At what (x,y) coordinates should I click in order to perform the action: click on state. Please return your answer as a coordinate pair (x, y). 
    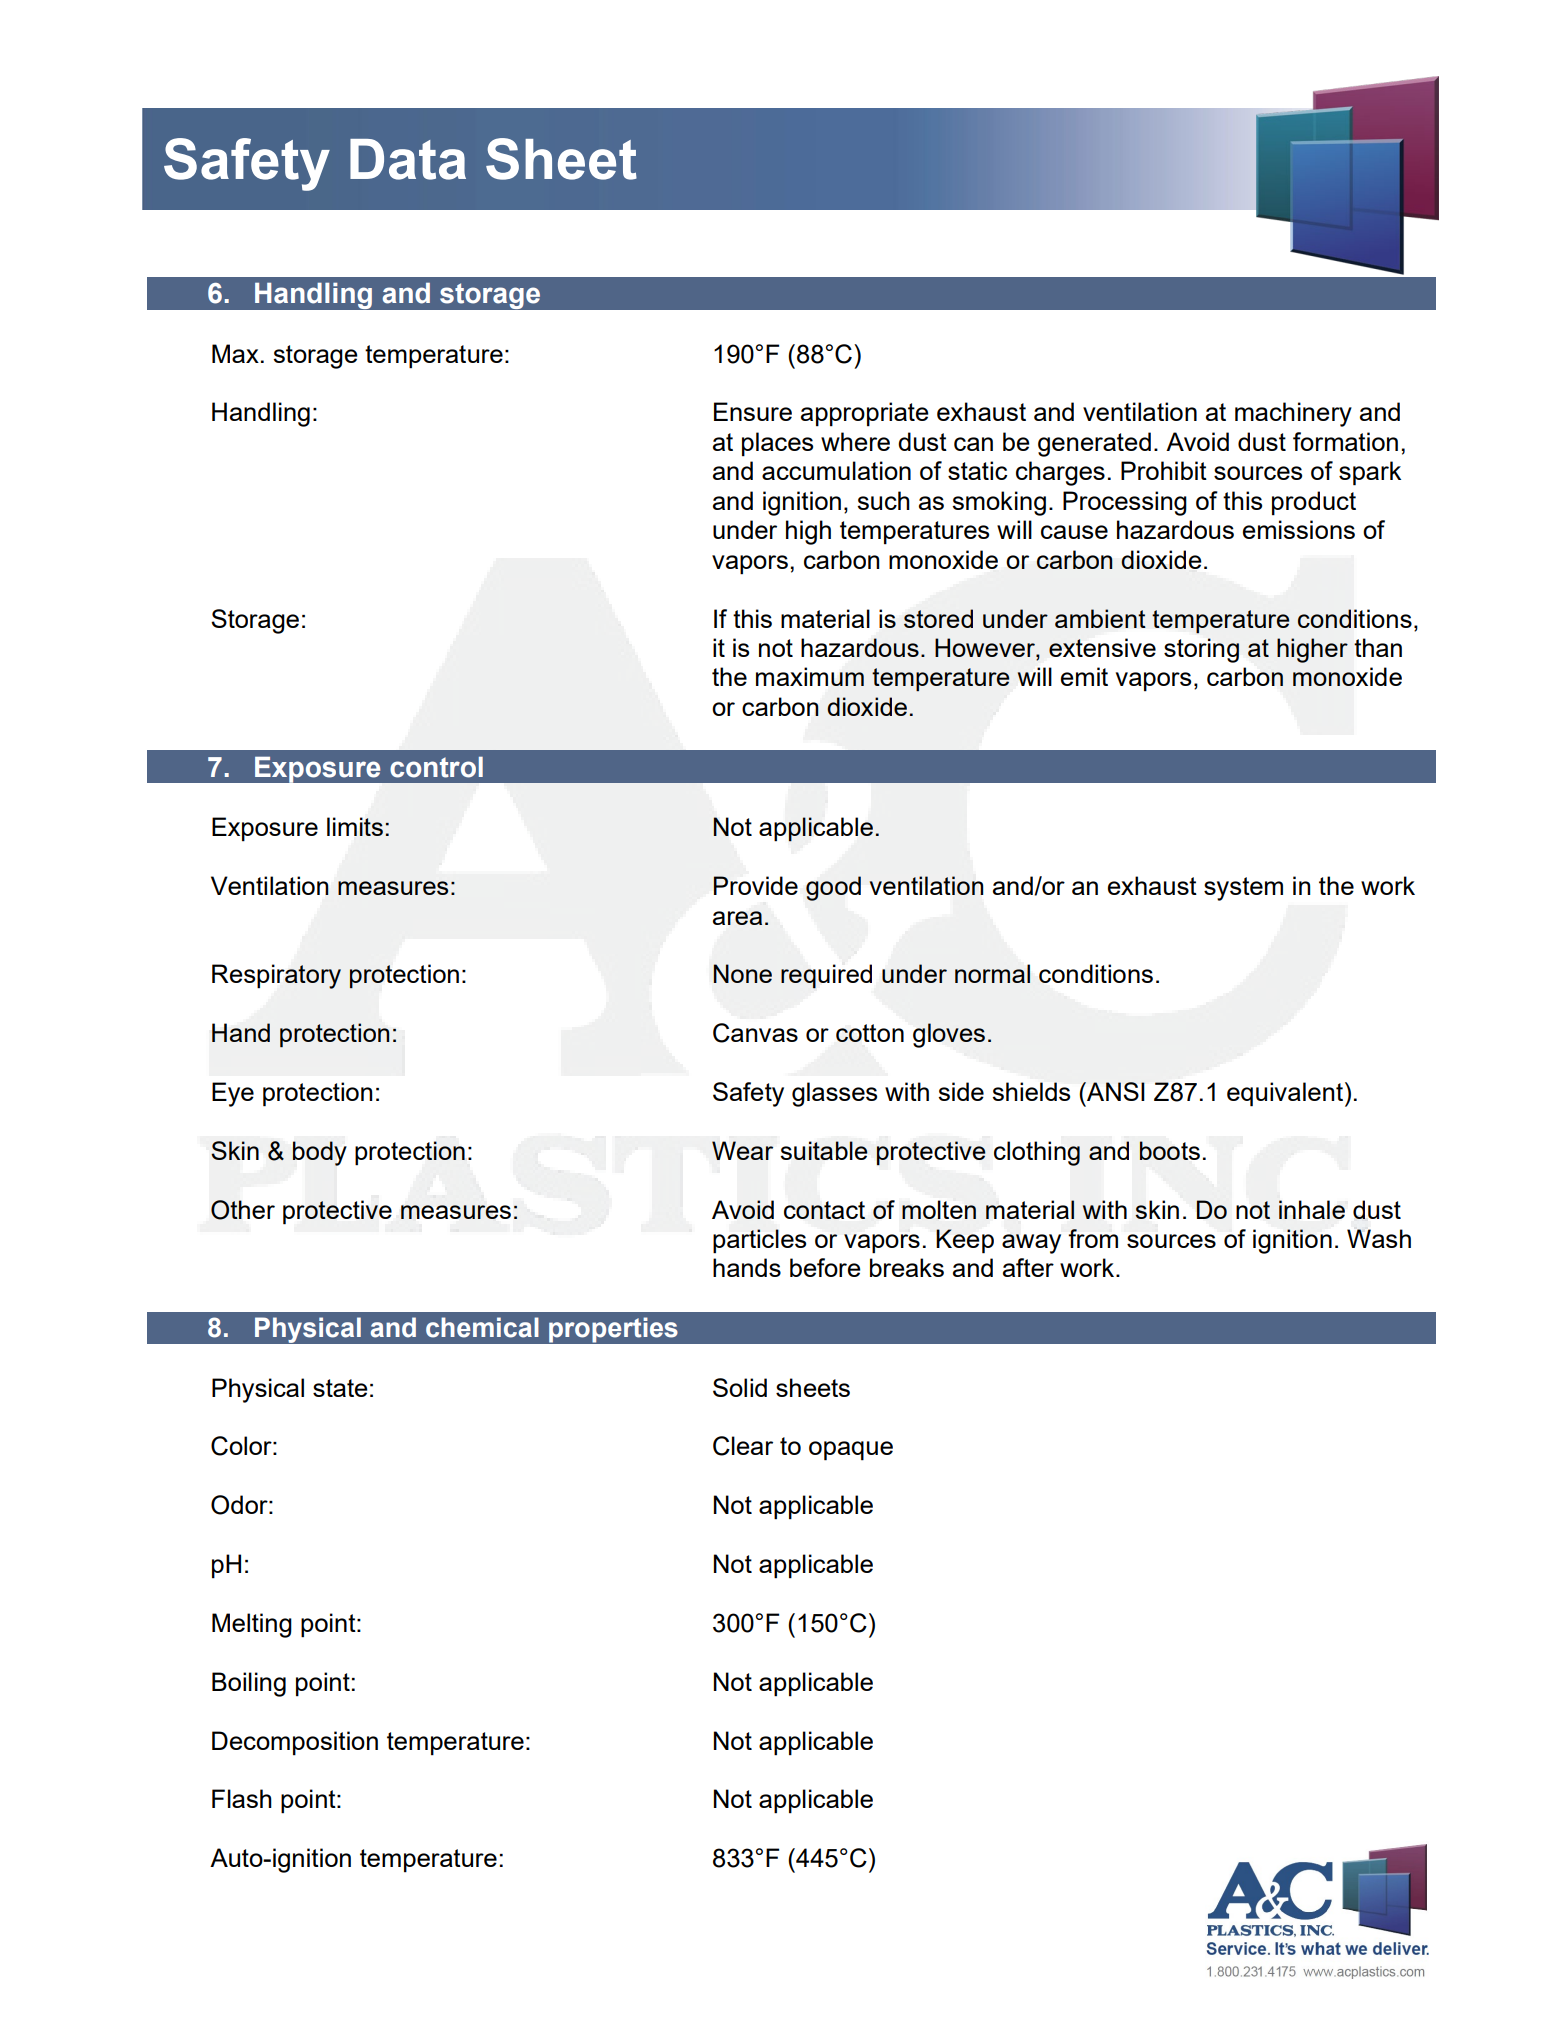
    Looking at the image, I should click on (340, 1388).
